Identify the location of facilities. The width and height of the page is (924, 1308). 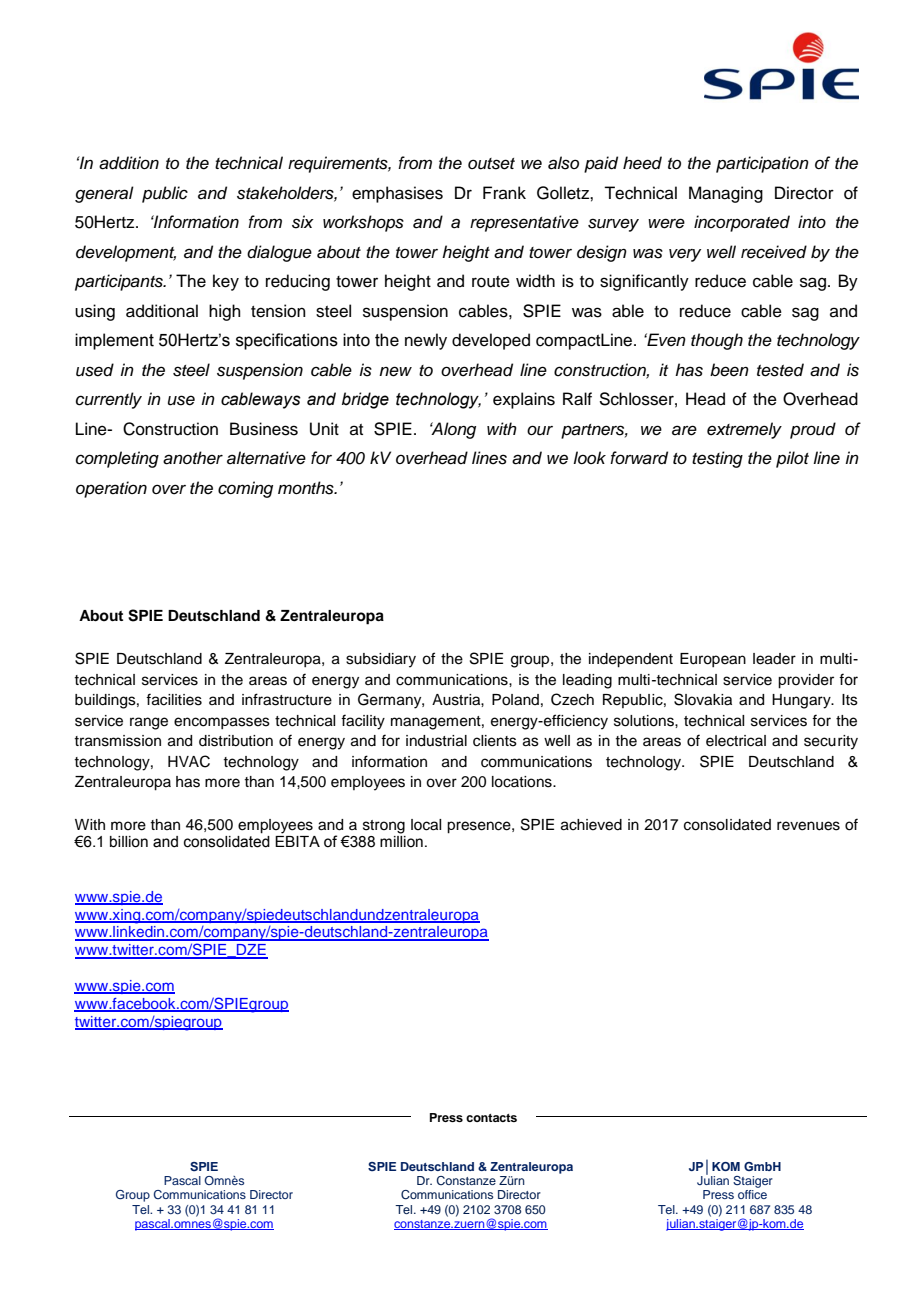
(174, 699).
